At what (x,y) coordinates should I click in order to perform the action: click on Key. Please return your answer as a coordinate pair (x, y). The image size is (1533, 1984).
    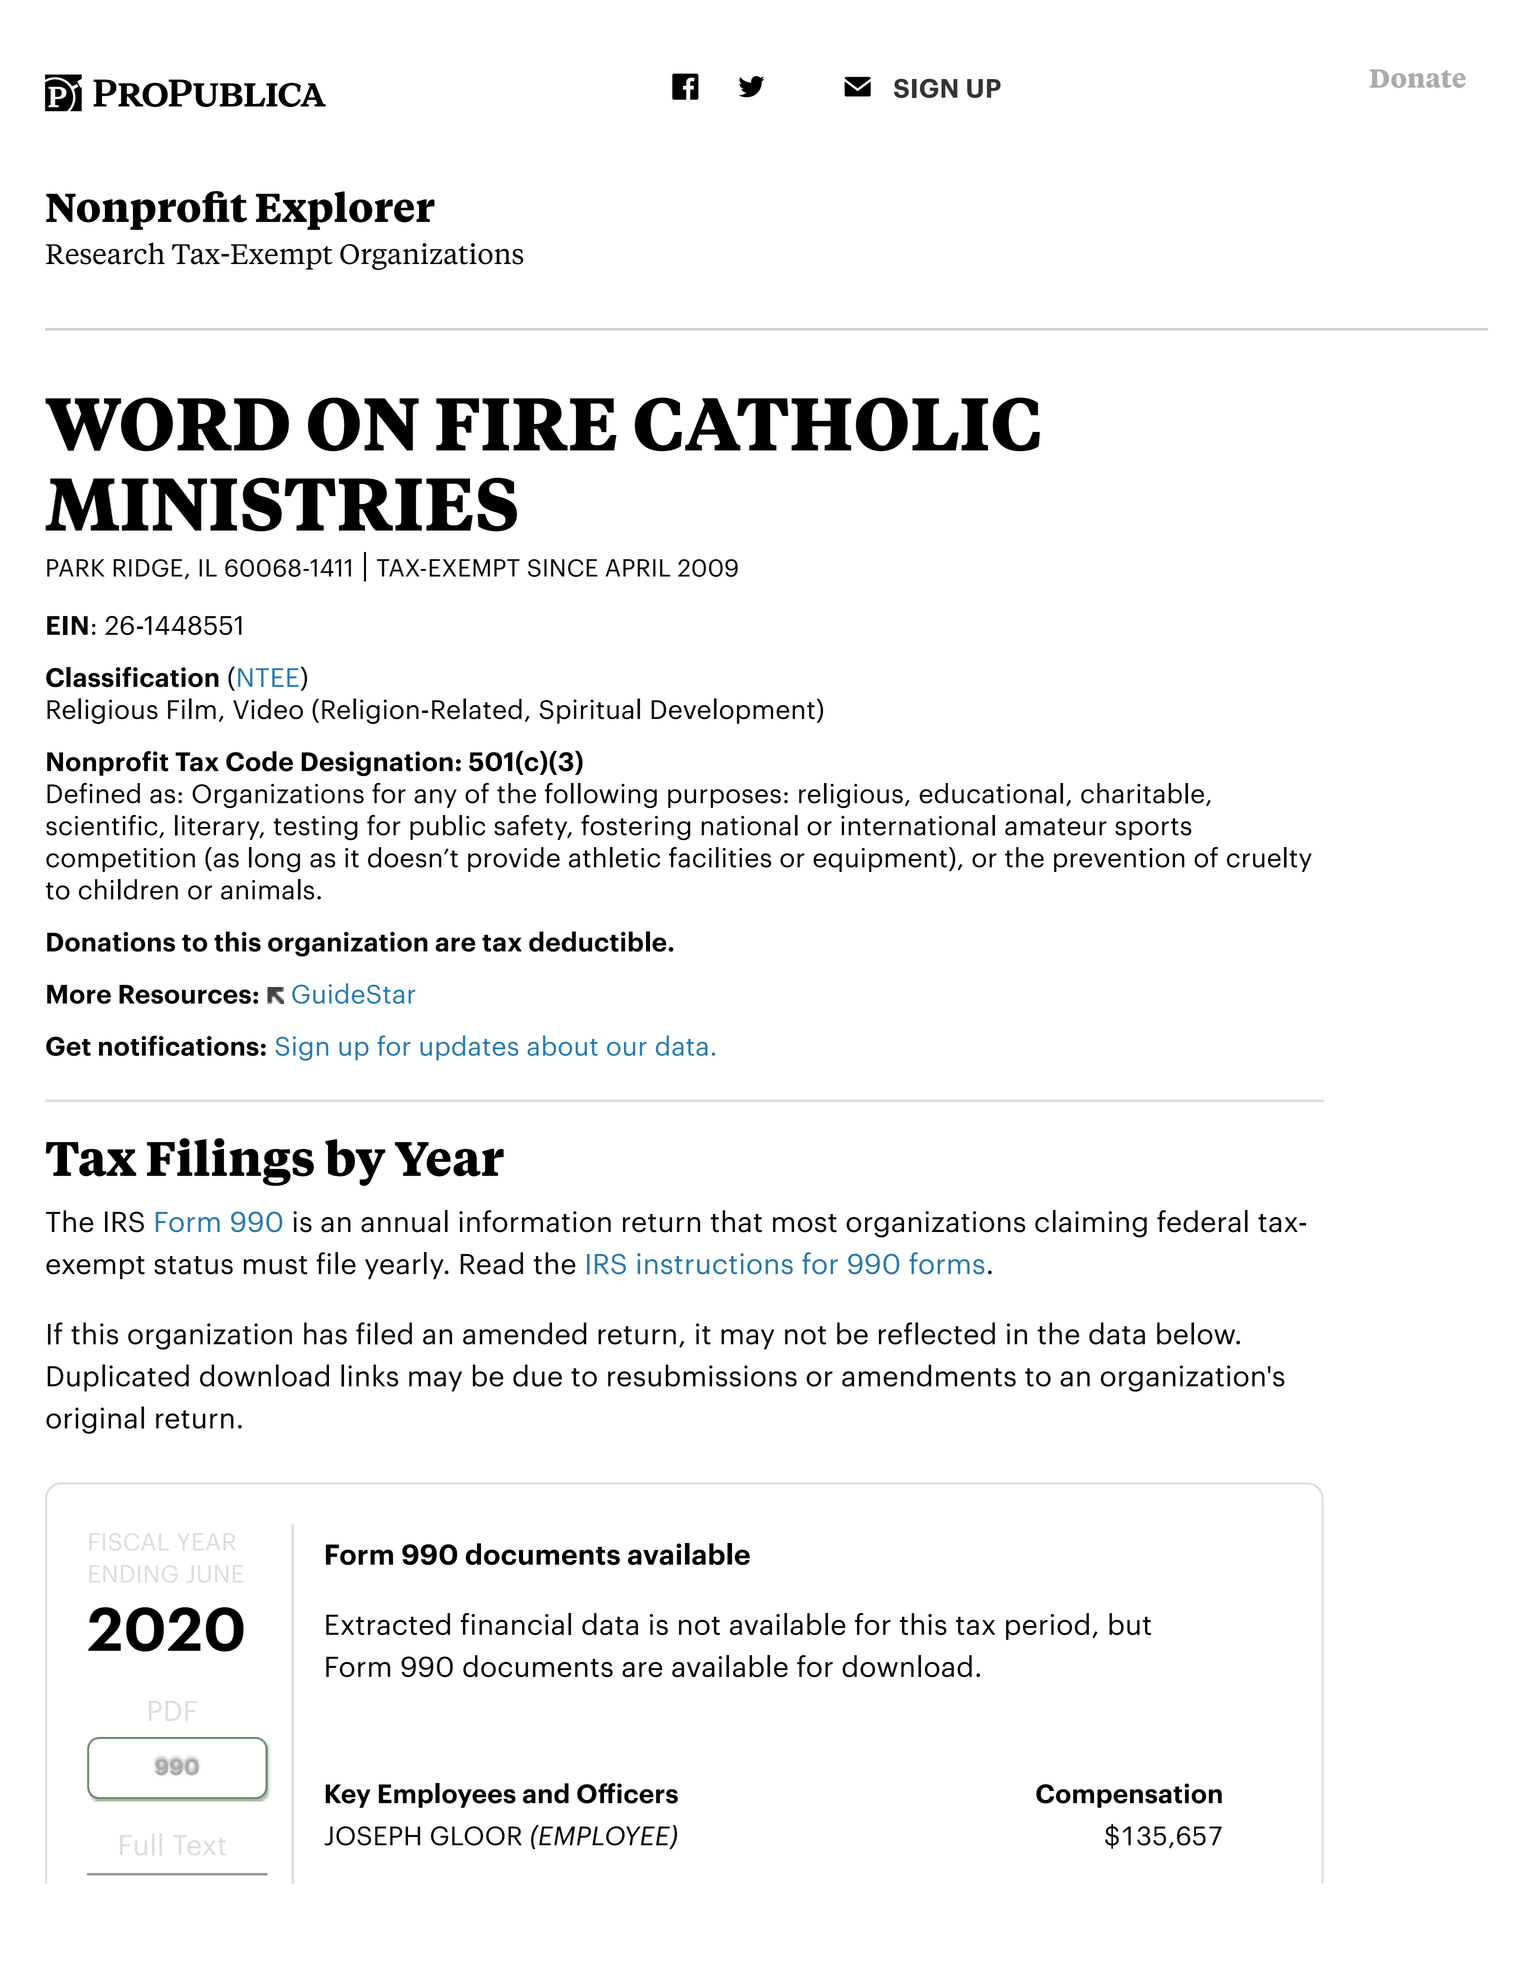
    Looking at the image, I should click on (347, 1796).
